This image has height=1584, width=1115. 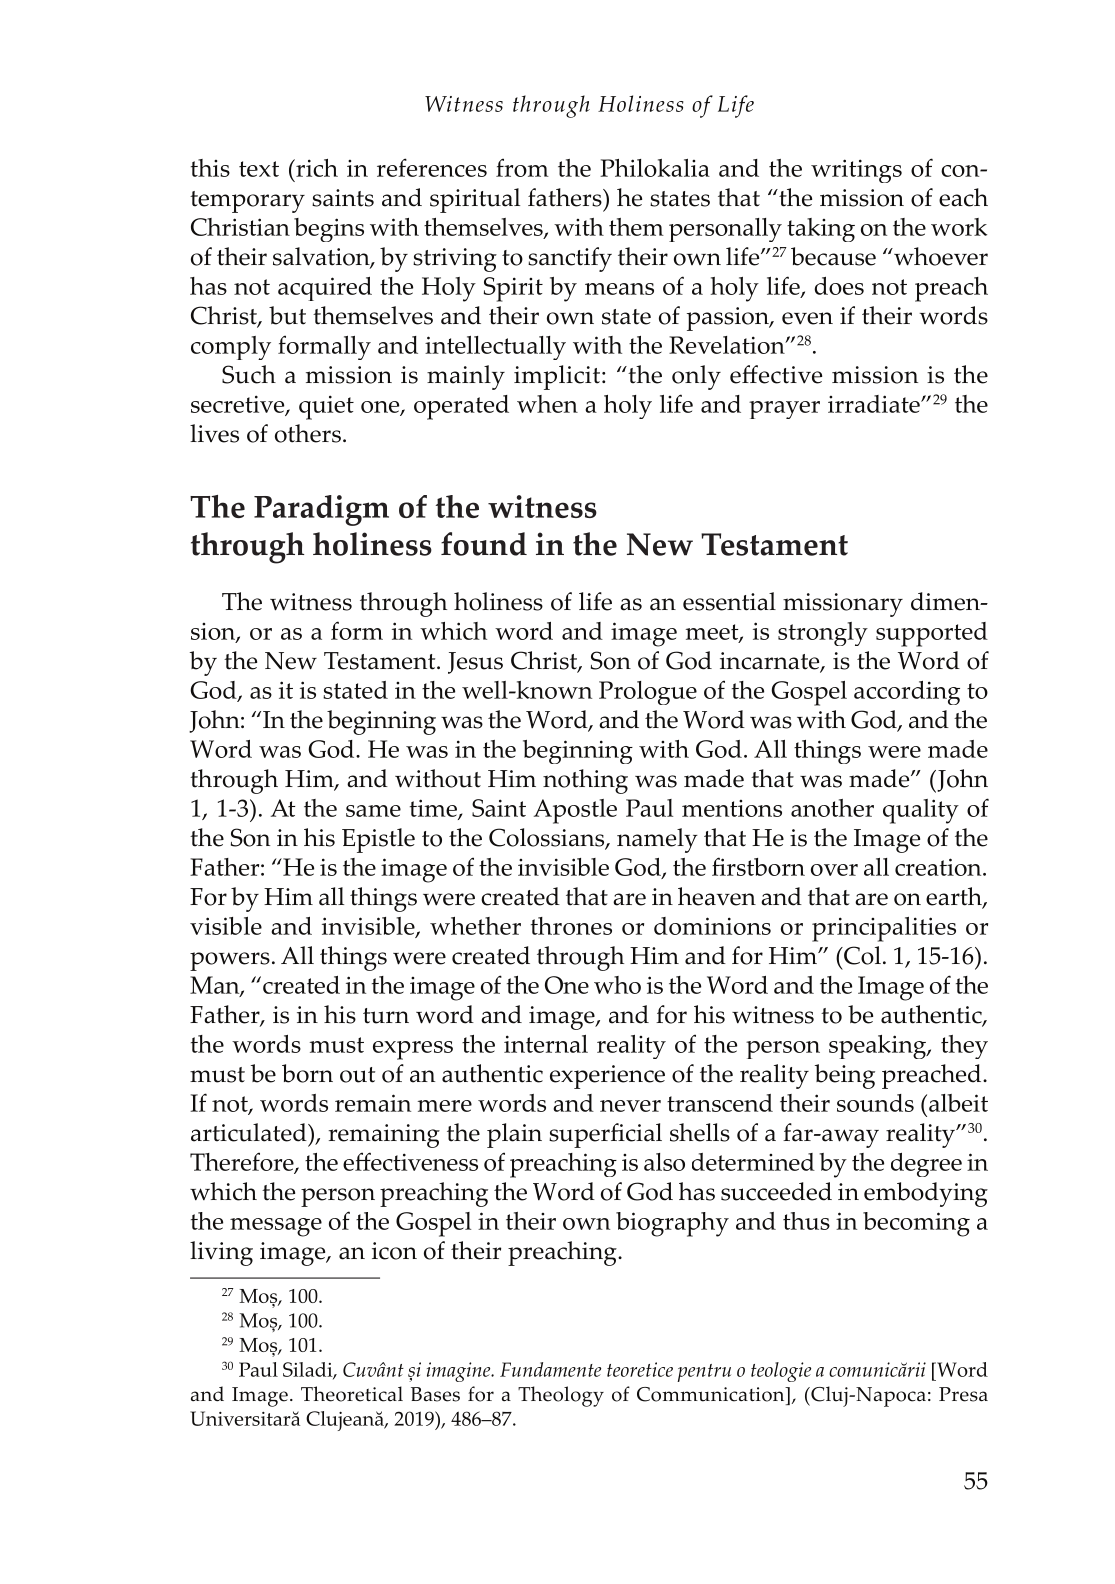 What do you see at coordinates (607, 1077) in the image?
I see `experience` at bounding box center [607, 1077].
